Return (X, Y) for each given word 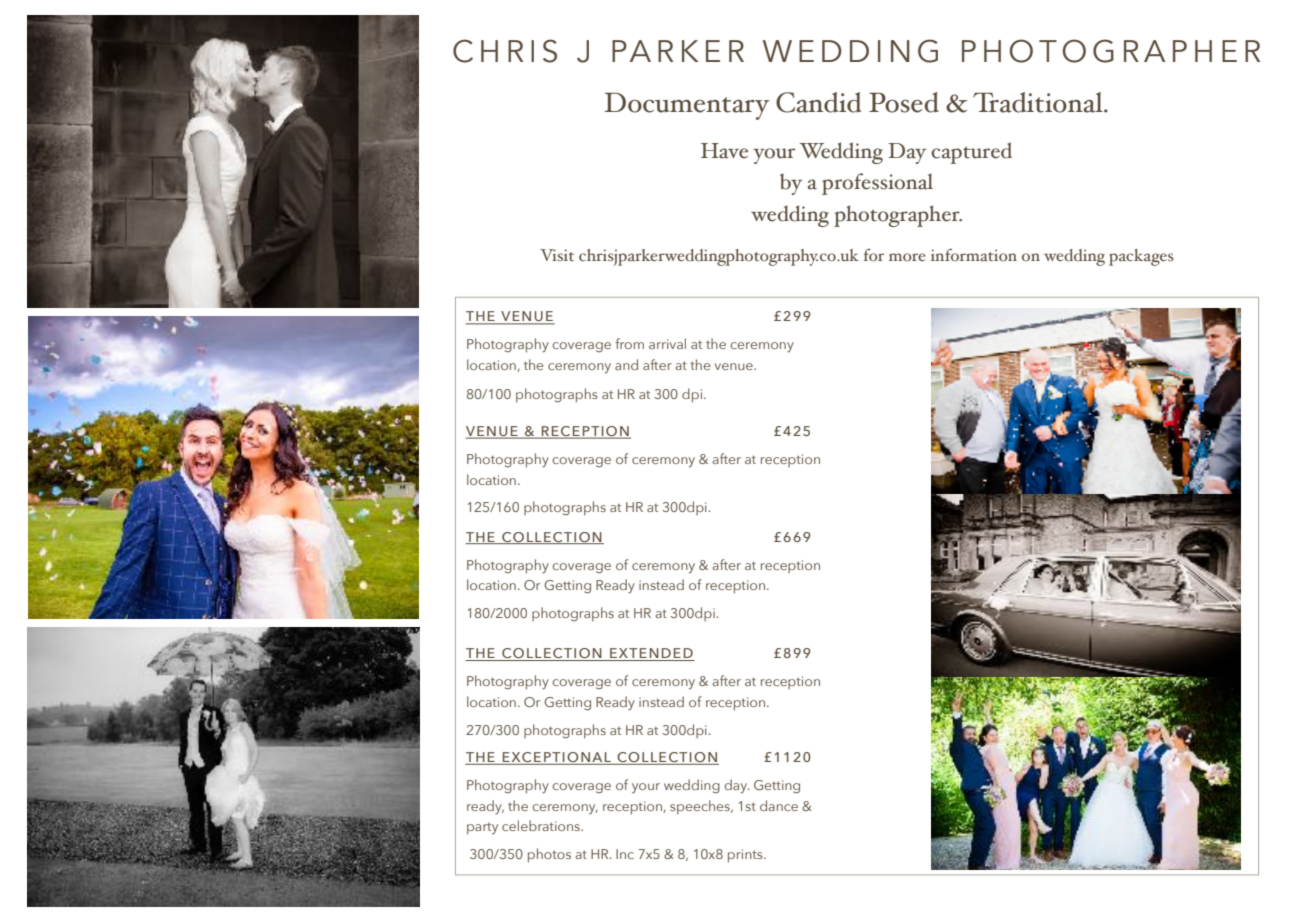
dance (779, 805)
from (629, 343)
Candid (818, 102)
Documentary (687, 106)
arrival (667, 343)
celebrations (542, 825)
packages (1141, 257)
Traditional (1039, 102)
